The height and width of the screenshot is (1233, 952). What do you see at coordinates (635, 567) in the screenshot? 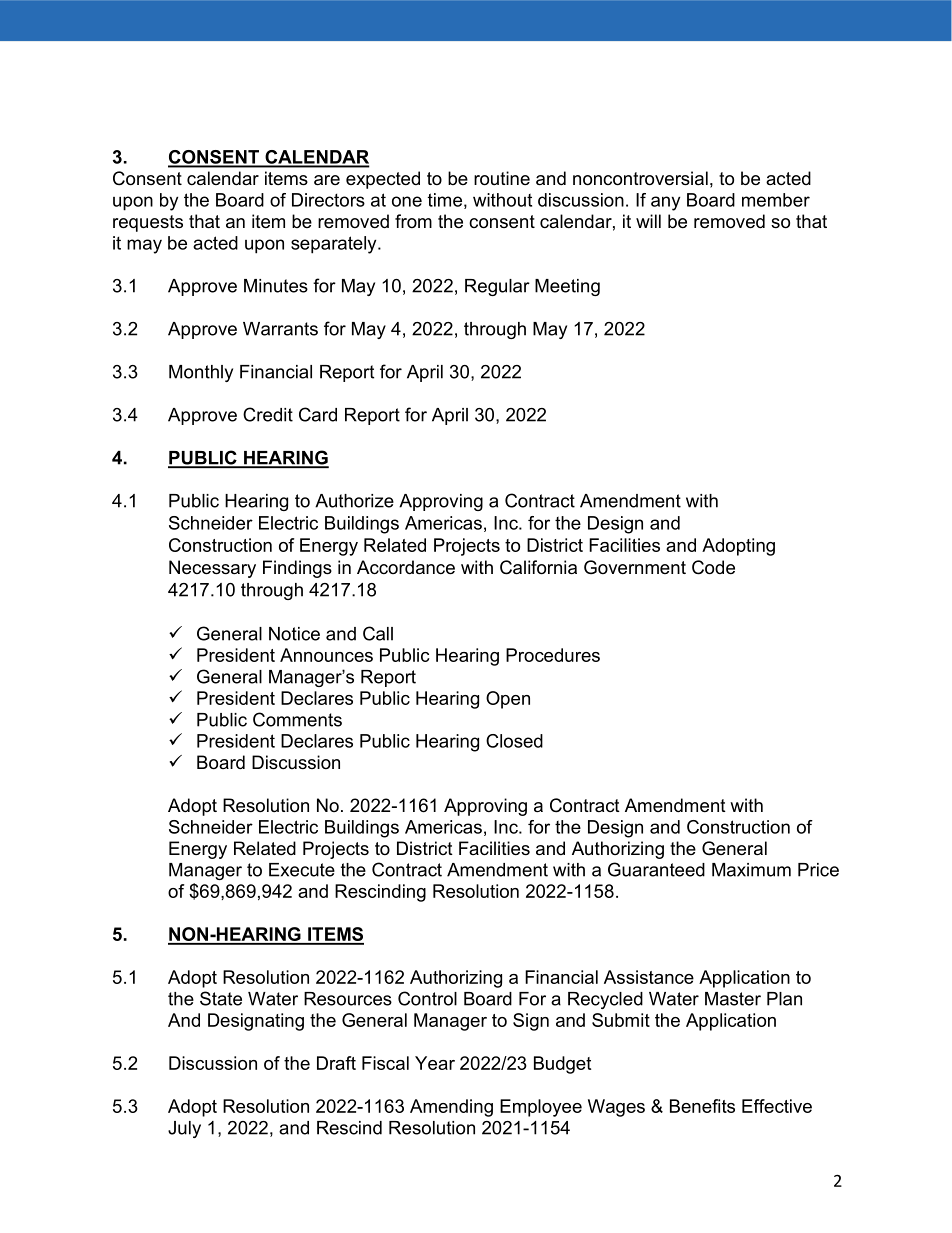
I see `Government` at bounding box center [635, 567].
